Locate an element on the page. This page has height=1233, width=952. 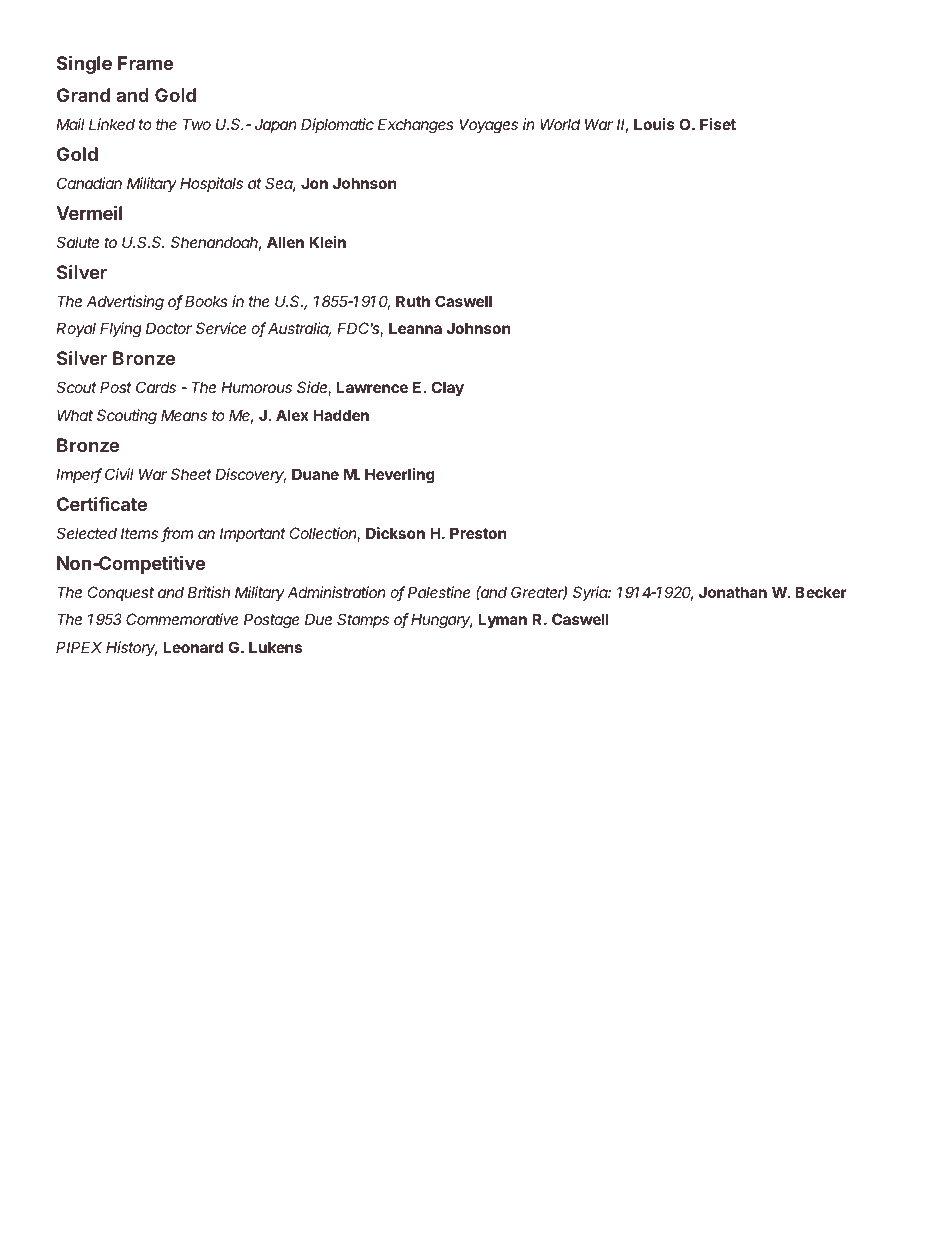
Sheet is located at coordinates (191, 474).
